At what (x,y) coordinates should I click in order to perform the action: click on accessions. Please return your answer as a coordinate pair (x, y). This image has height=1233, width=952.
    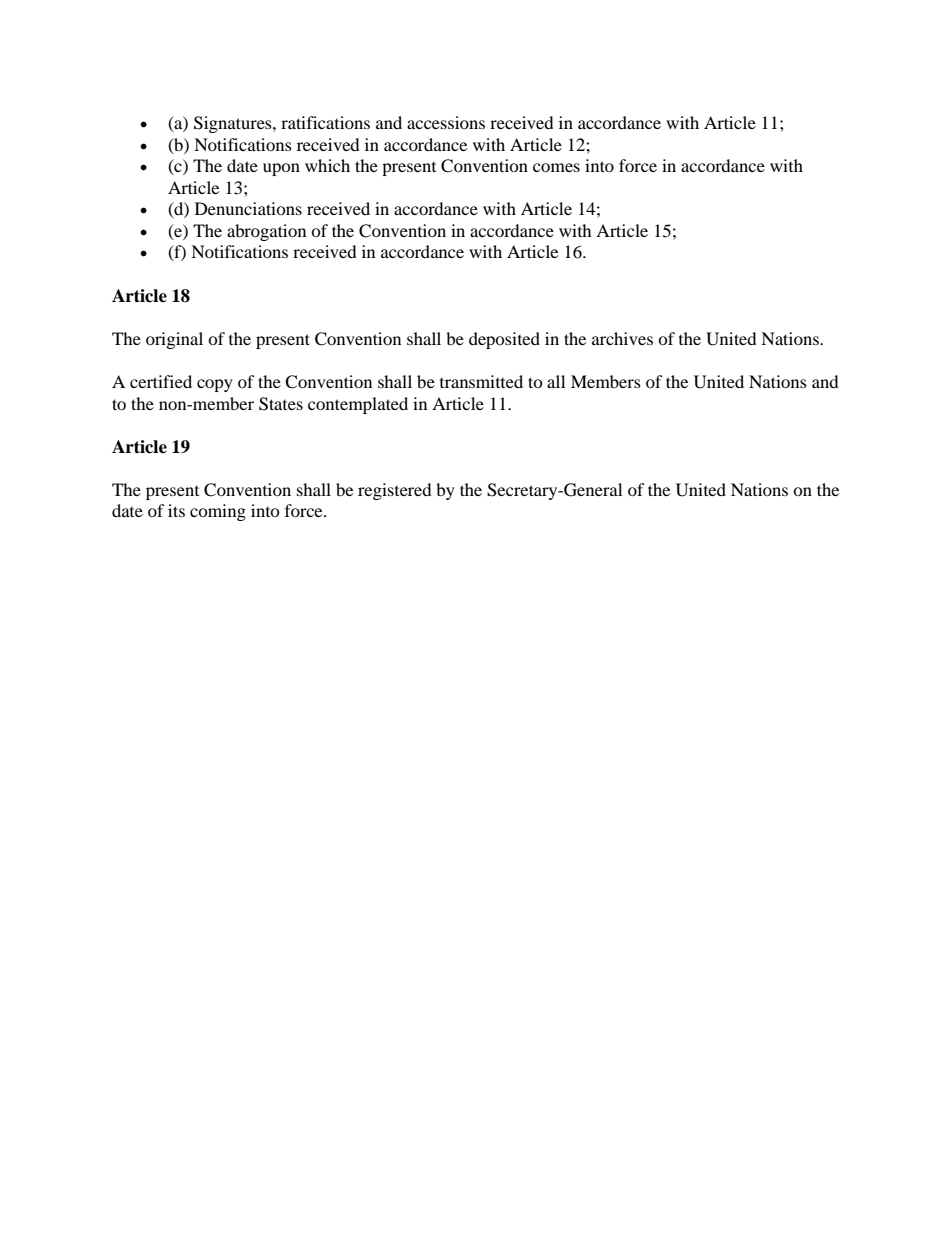
    Looking at the image, I should click on (446, 122).
